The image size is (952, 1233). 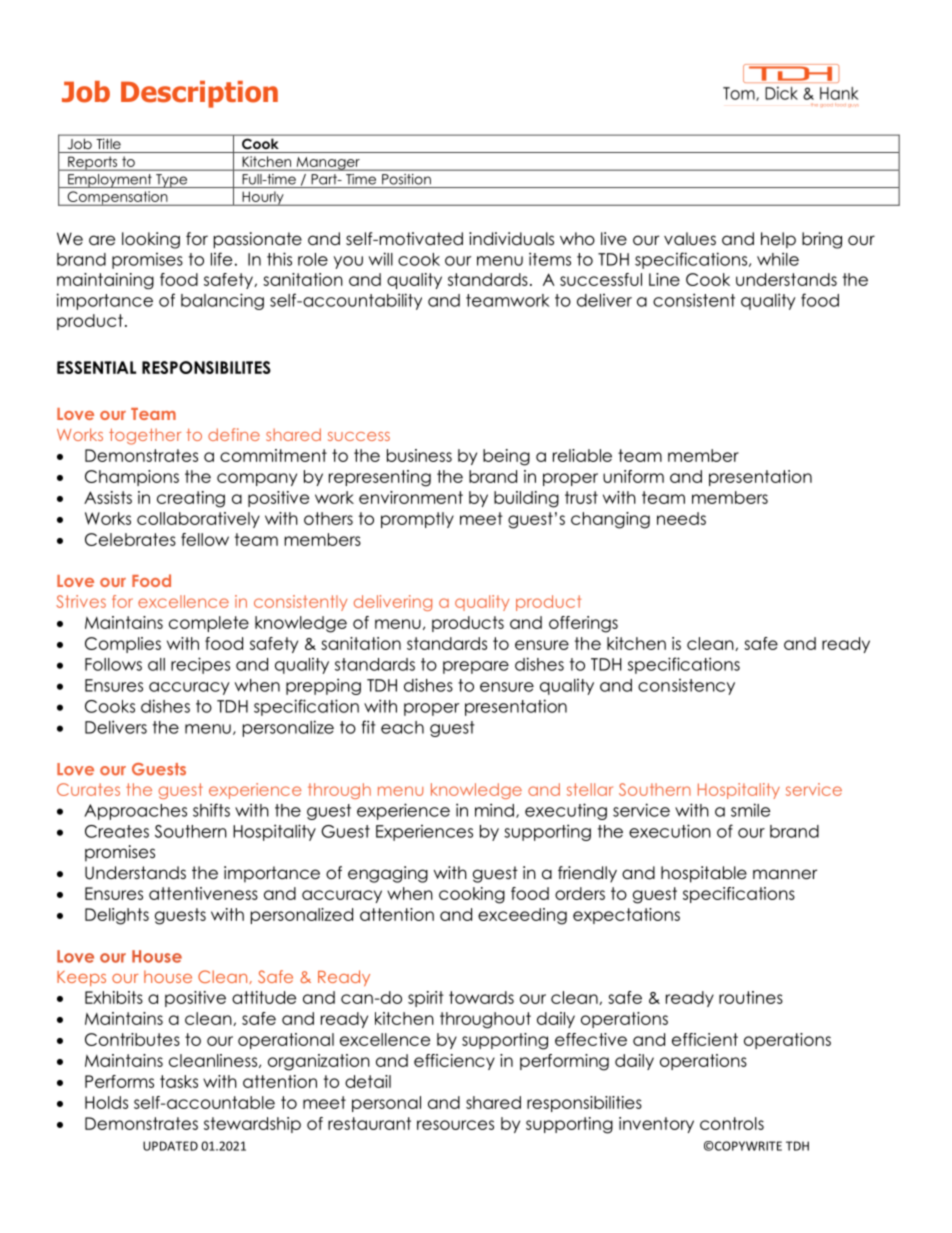 I want to click on Description, so click(x=199, y=94).
